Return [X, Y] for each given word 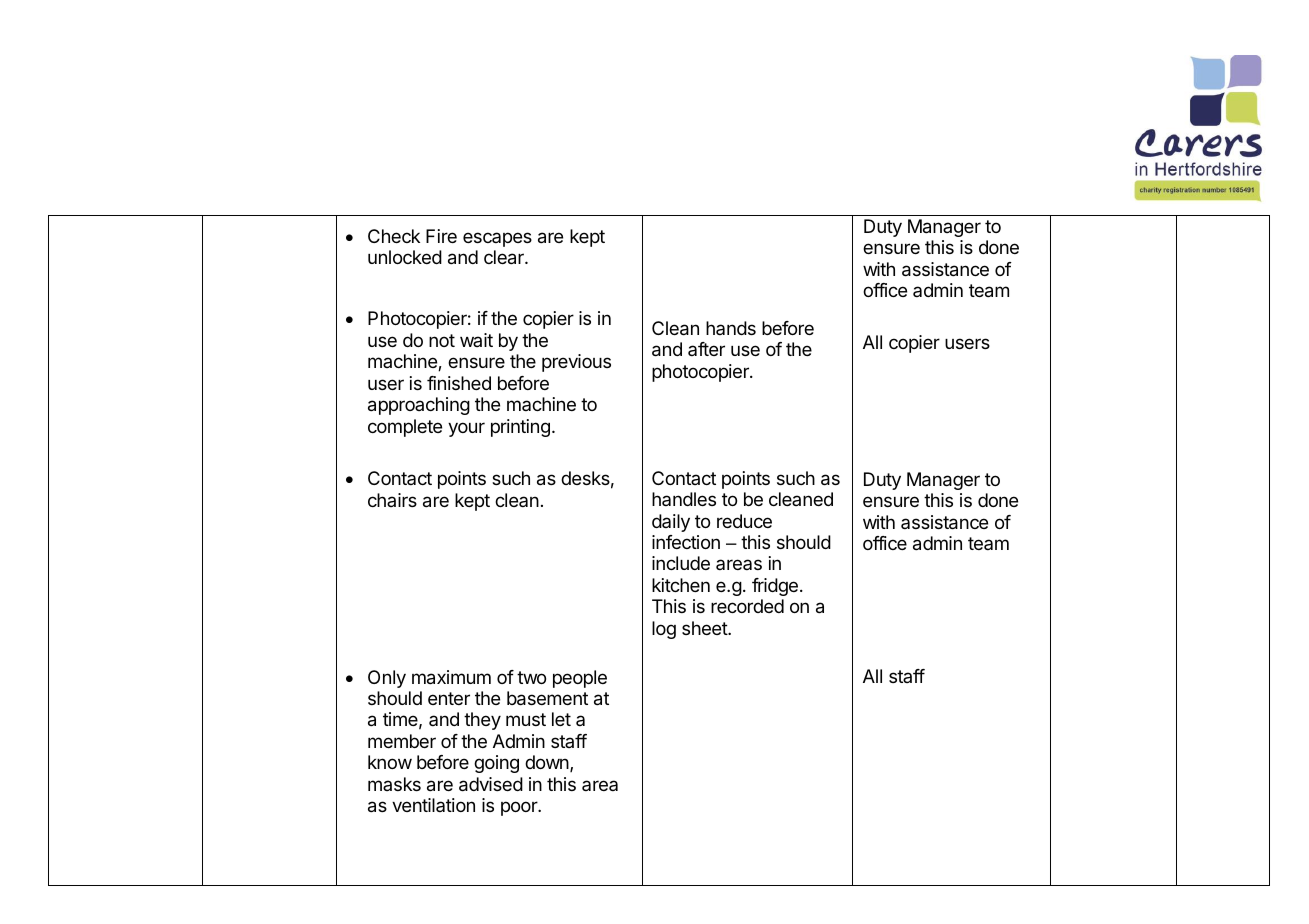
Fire [441, 236]
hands [731, 328]
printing [520, 428]
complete [405, 428]
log [664, 630]
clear [505, 257]
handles [684, 499]
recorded [747, 606]
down [547, 762]
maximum [451, 677]
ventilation [433, 805]
